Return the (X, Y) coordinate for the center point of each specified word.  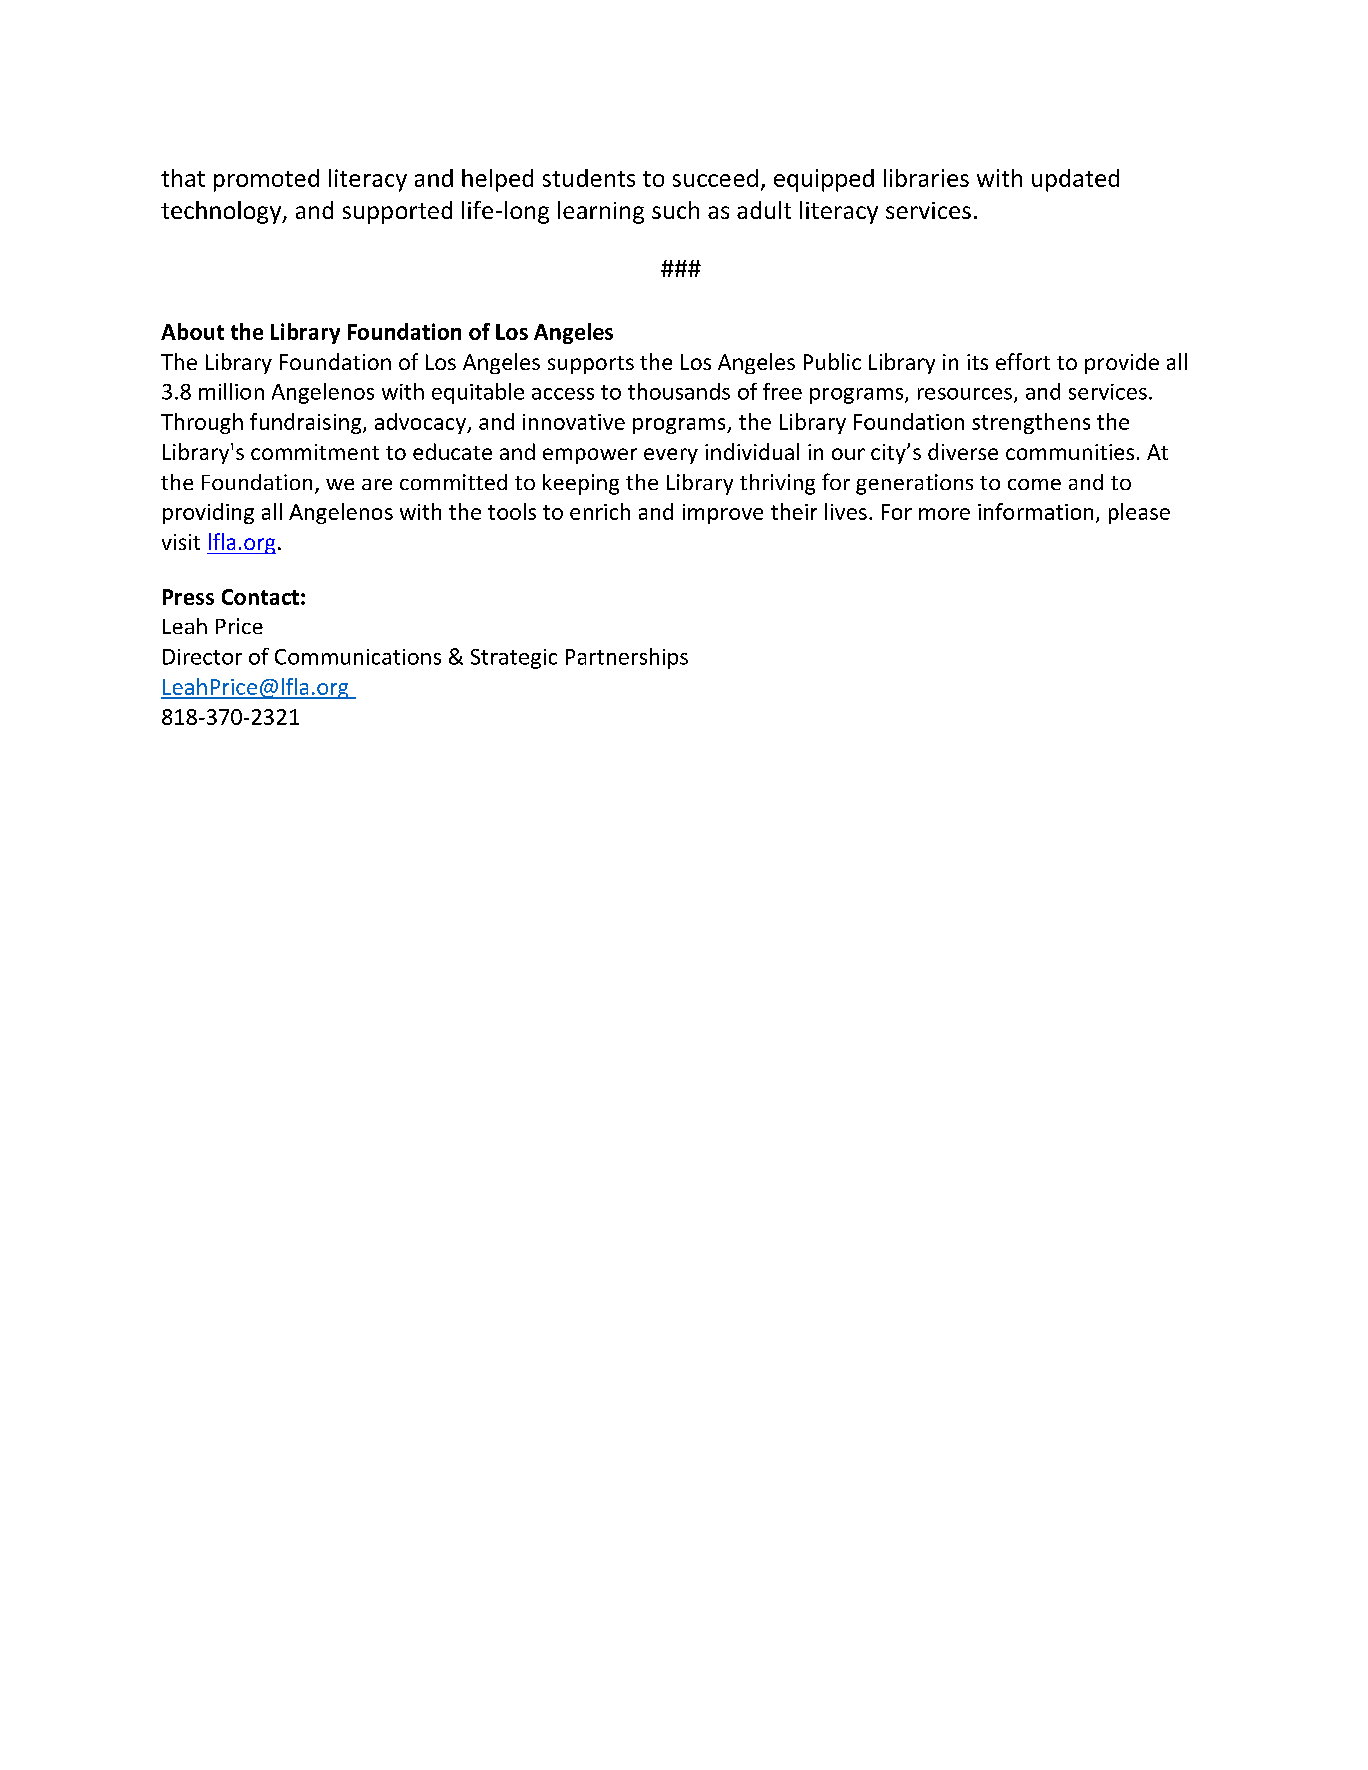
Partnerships (627, 658)
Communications (358, 657)
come (1034, 484)
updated (1075, 180)
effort (1023, 361)
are (377, 484)
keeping (581, 484)
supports (591, 365)
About (192, 331)
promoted (266, 180)
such (675, 210)
